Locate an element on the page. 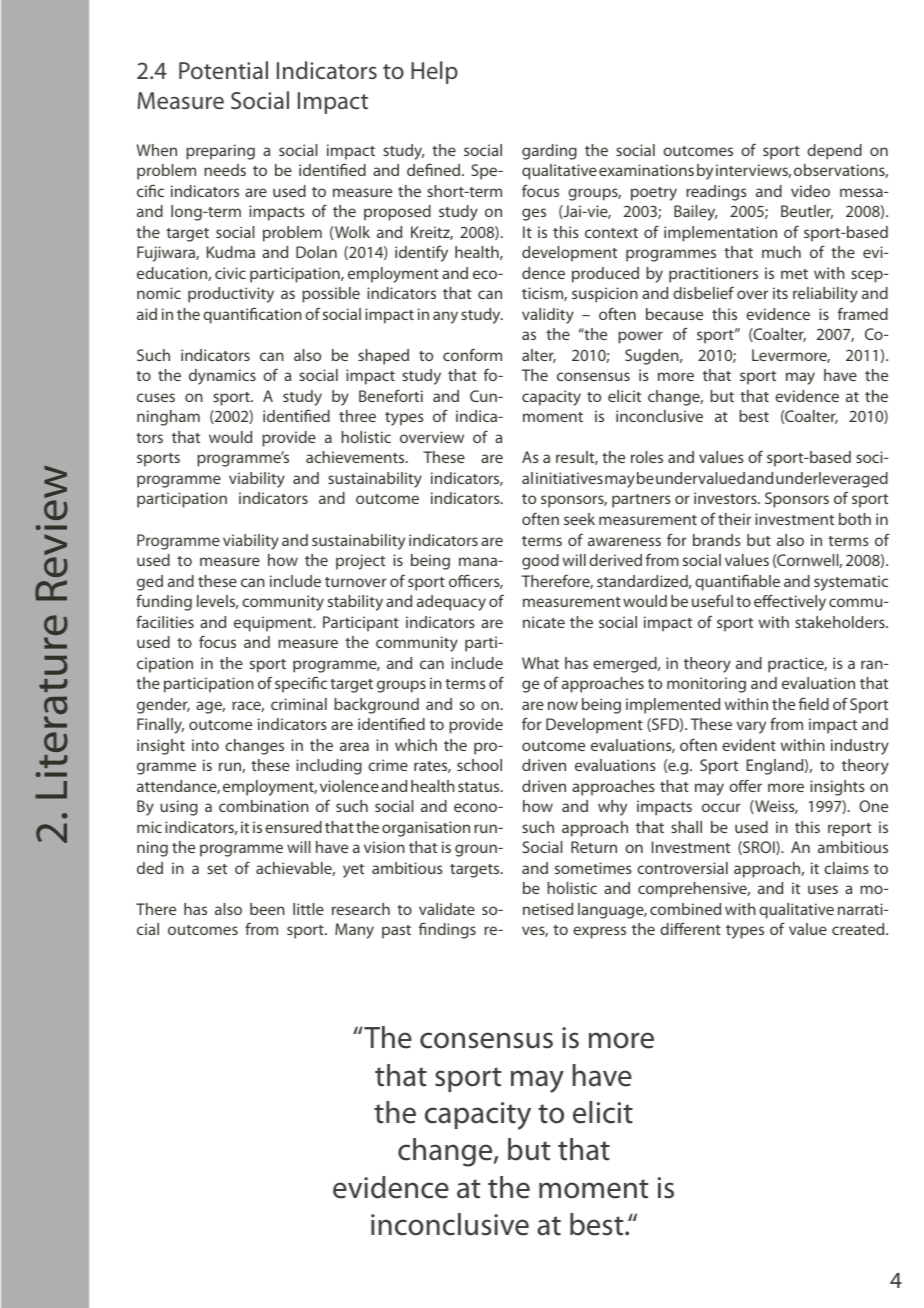 The height and width of the image is (1308, 924). seek is located at coordinates (579, 519).
